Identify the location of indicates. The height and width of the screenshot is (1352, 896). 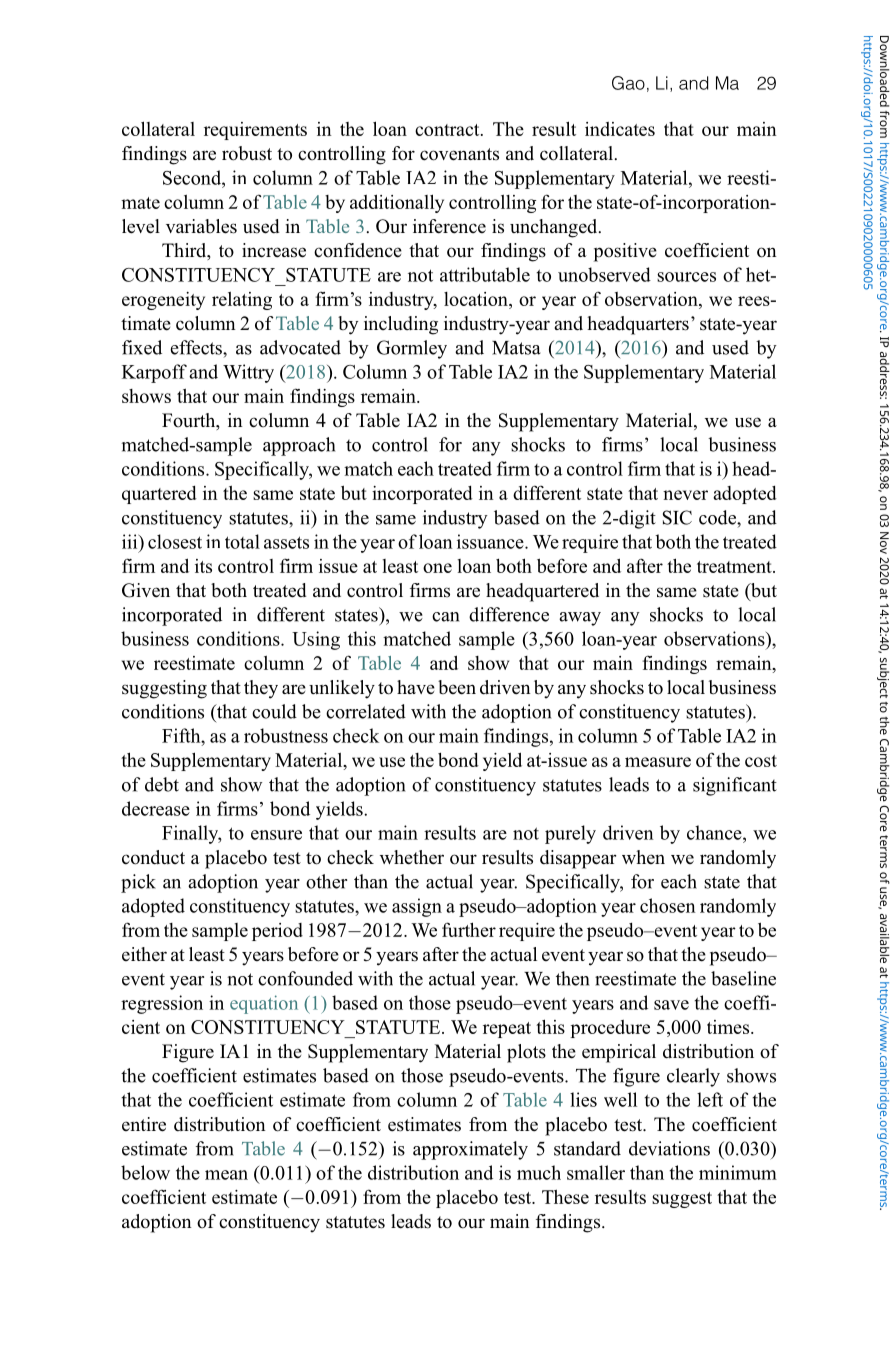
(620, 129).
